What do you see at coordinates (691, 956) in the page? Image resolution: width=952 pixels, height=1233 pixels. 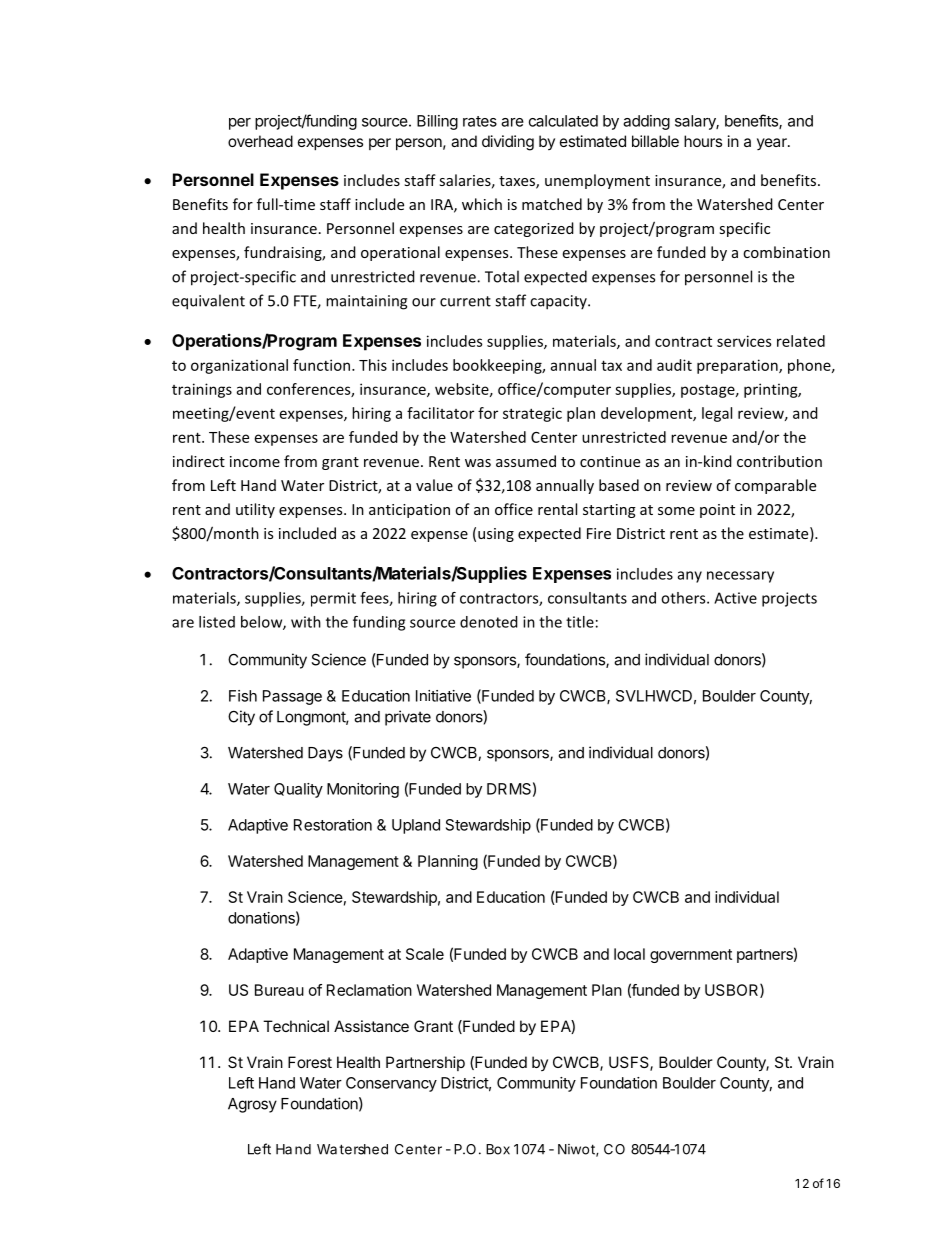 I see `government` at bounding box center [691, 956].
